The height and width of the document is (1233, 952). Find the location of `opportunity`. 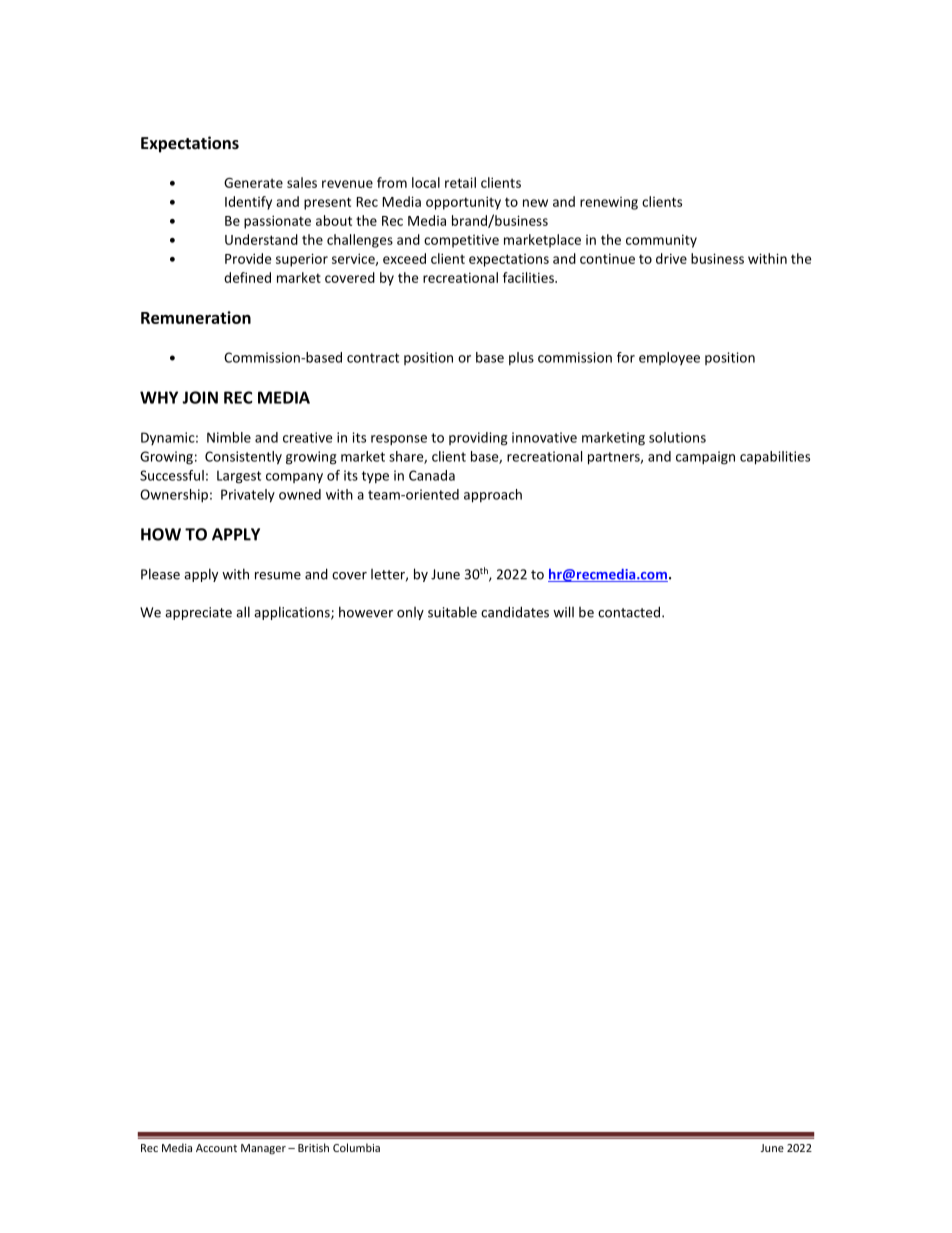

opportunity is located at coordinates (463, 203).
